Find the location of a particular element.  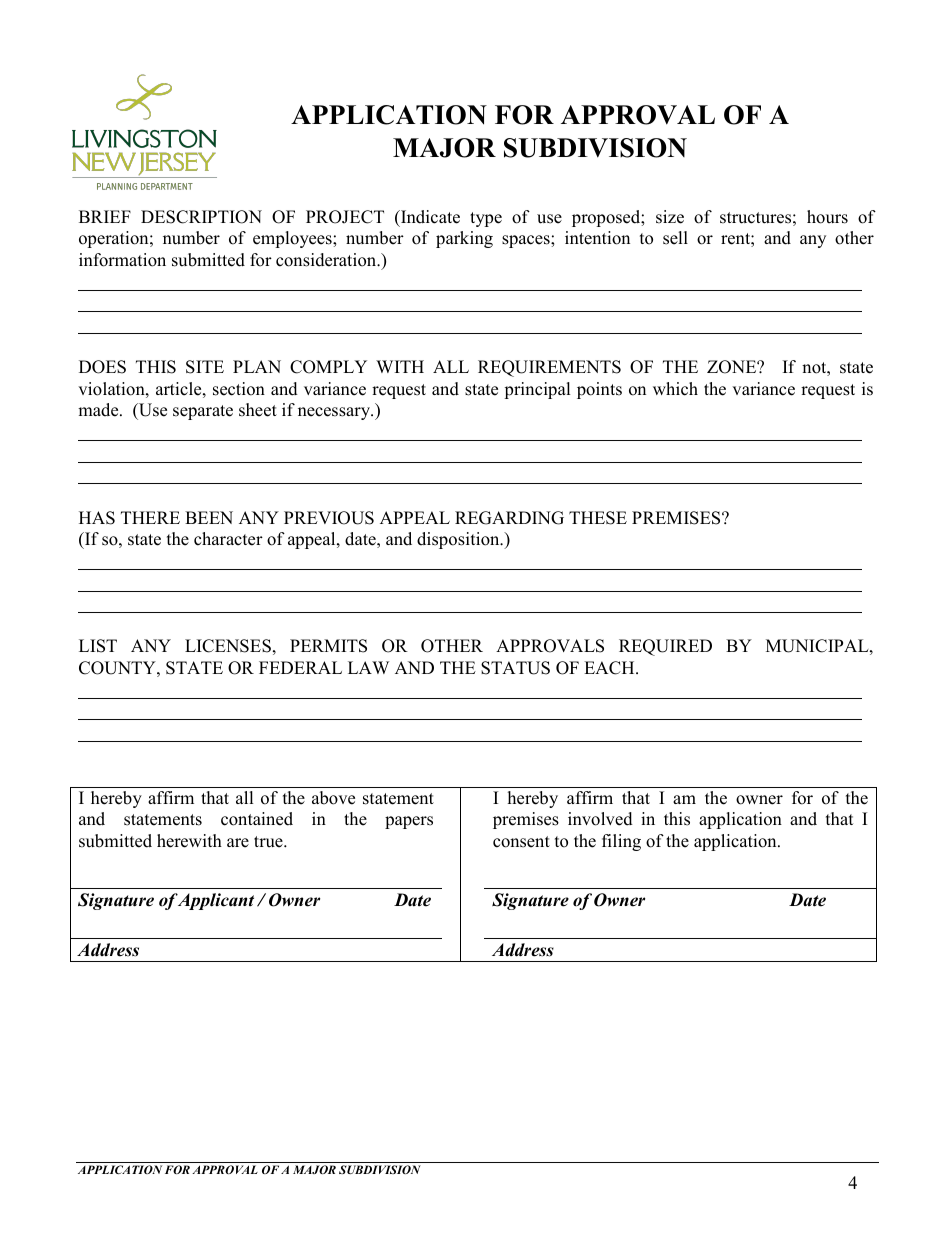

separate is located at coordinates (203, 412).
